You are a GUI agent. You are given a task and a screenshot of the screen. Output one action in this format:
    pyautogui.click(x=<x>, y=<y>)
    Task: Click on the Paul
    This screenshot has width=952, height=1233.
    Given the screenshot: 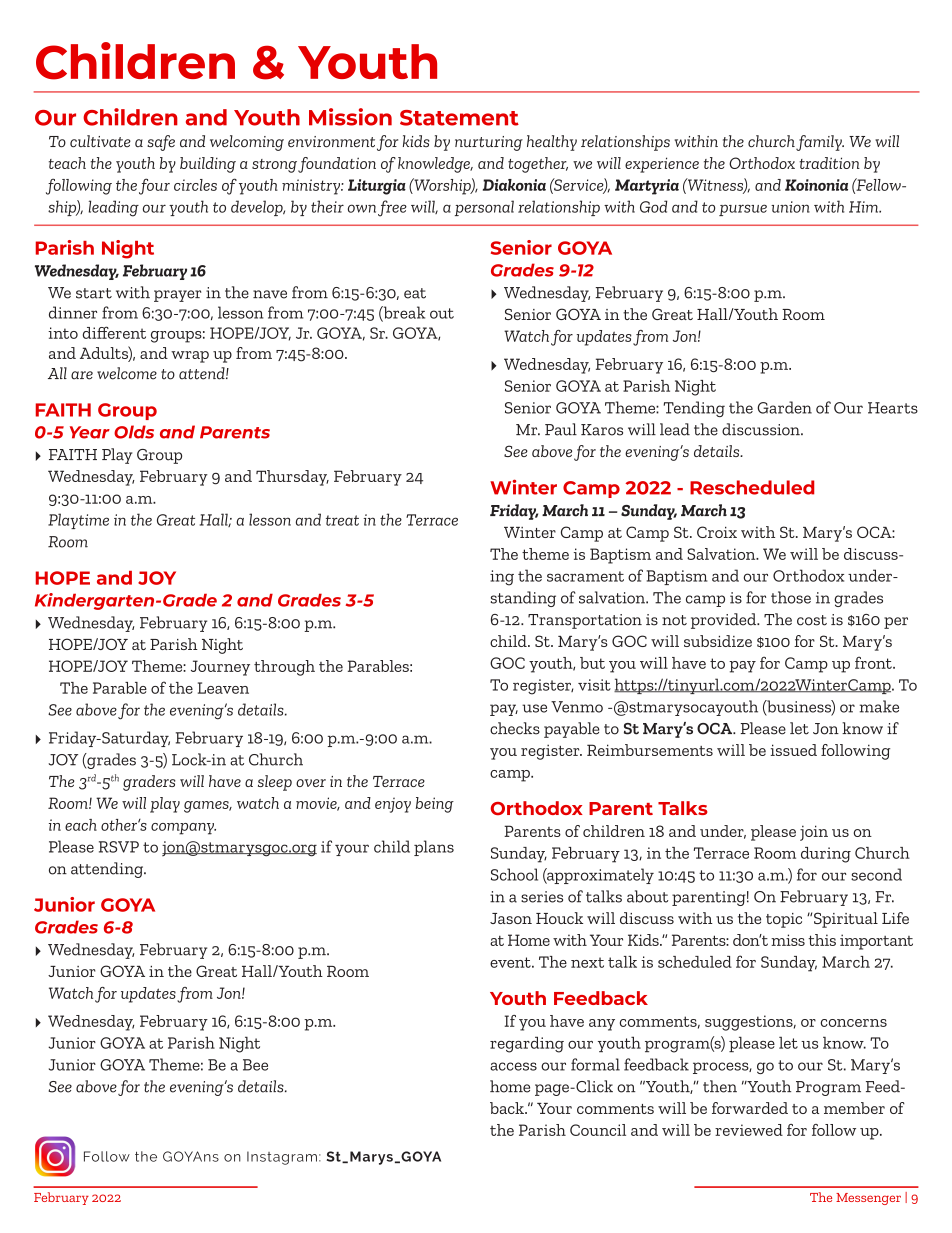 What is the action you would take?
    pyautogui.click(x=561, y=429)
